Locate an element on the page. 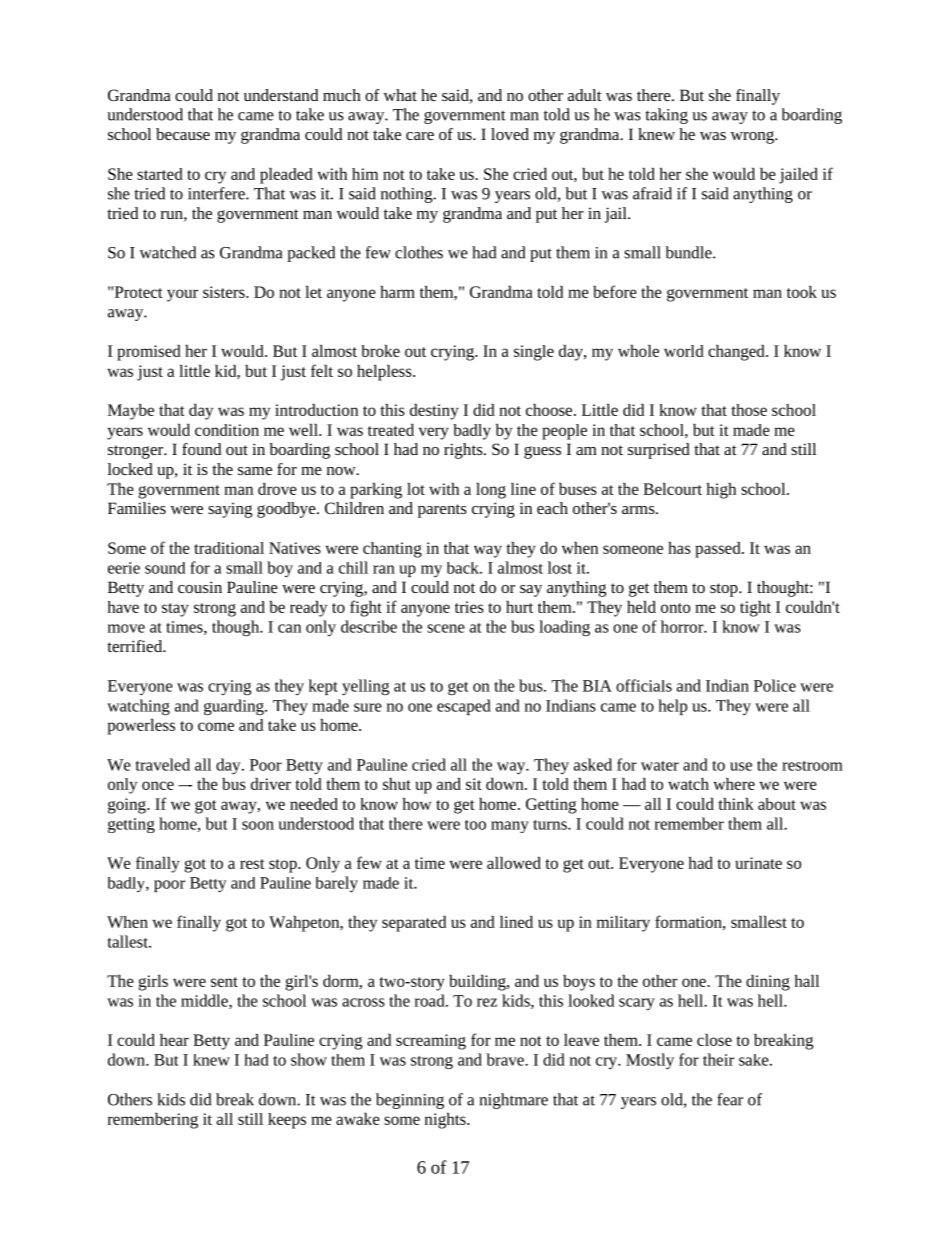 The image size is (952, 1233). because is located at coordinates (183, 134).
